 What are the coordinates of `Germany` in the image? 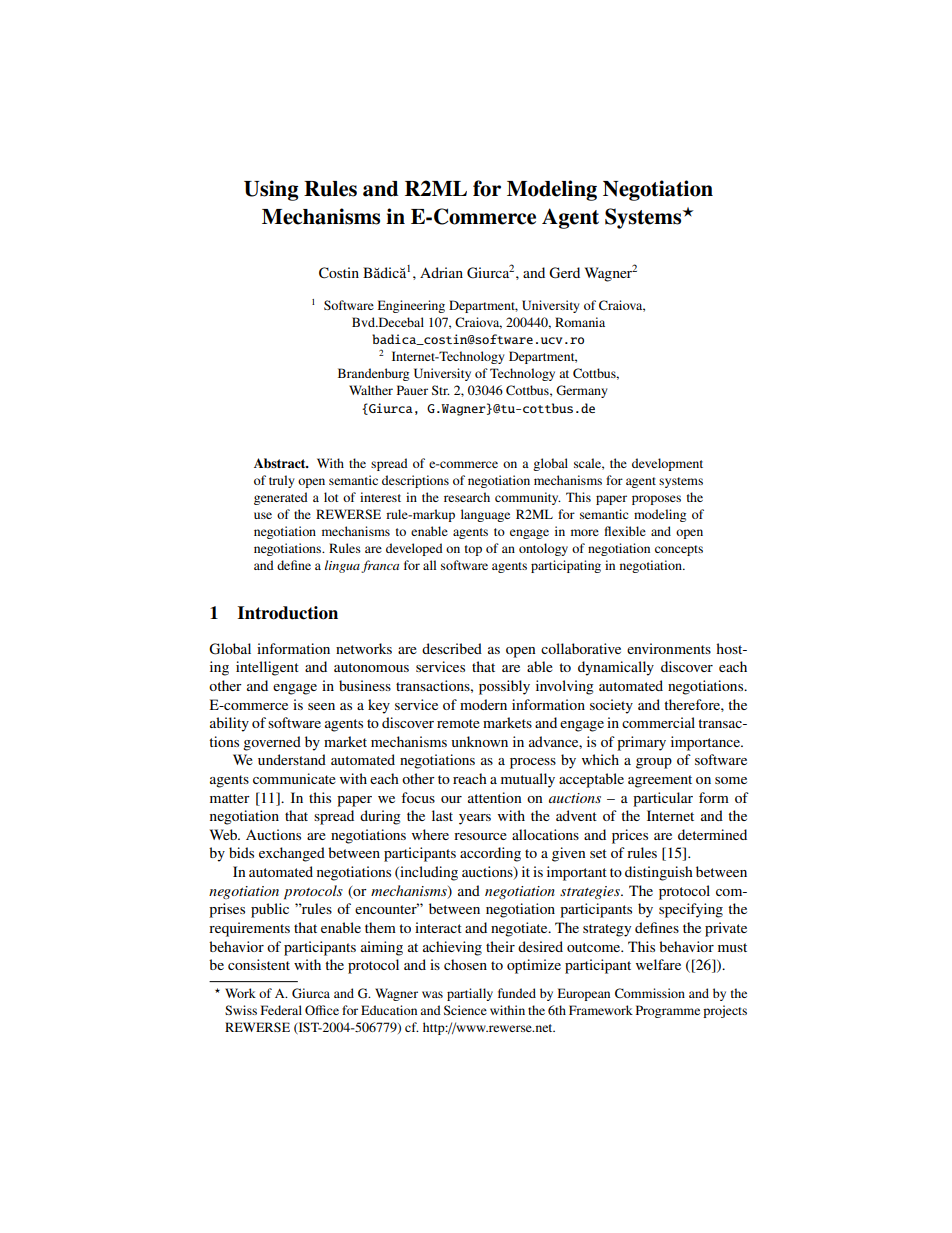 It's located at (582, 391).
